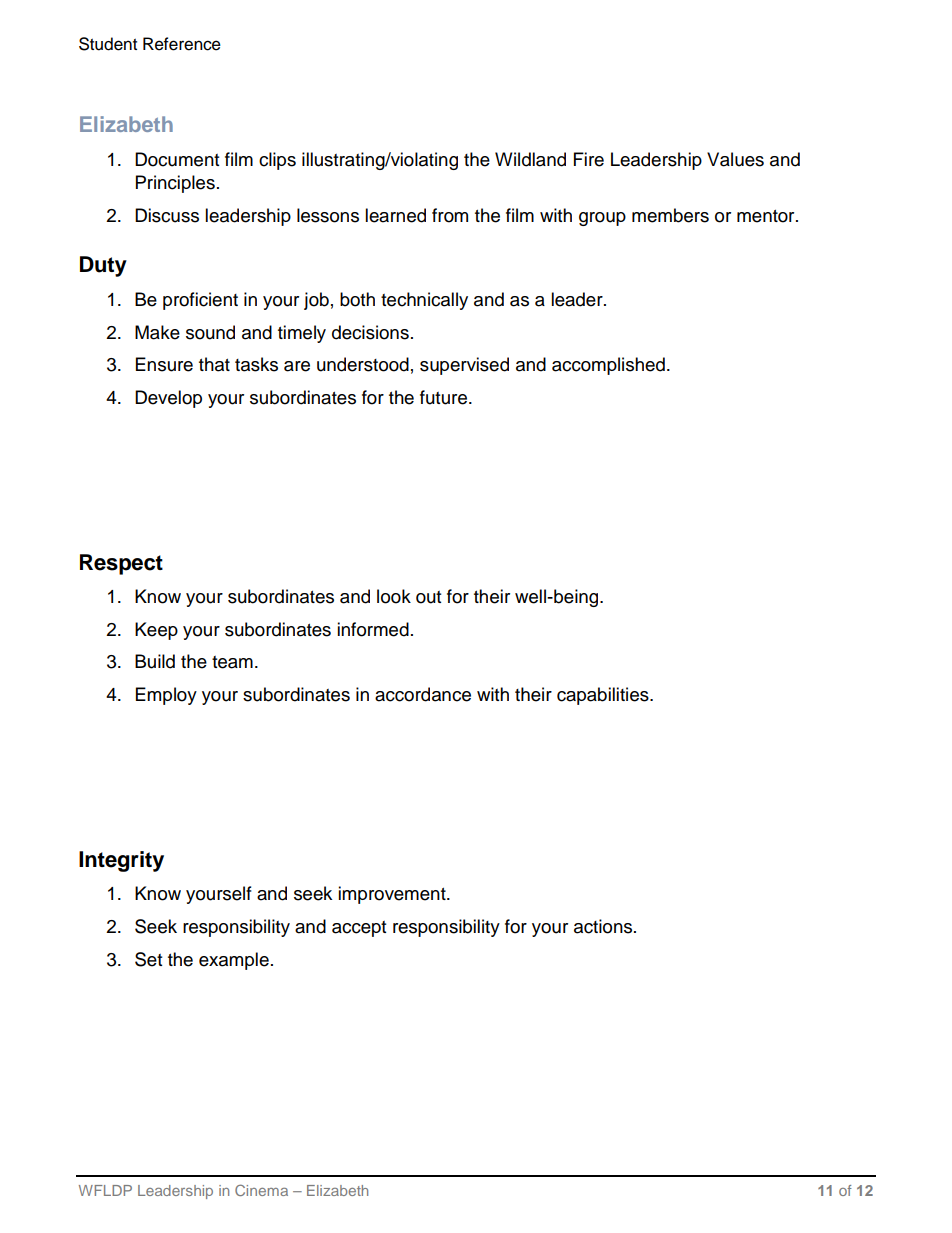 The height and width of the page is (1233, 952). I want to click on Fire, so click(589, 159).
